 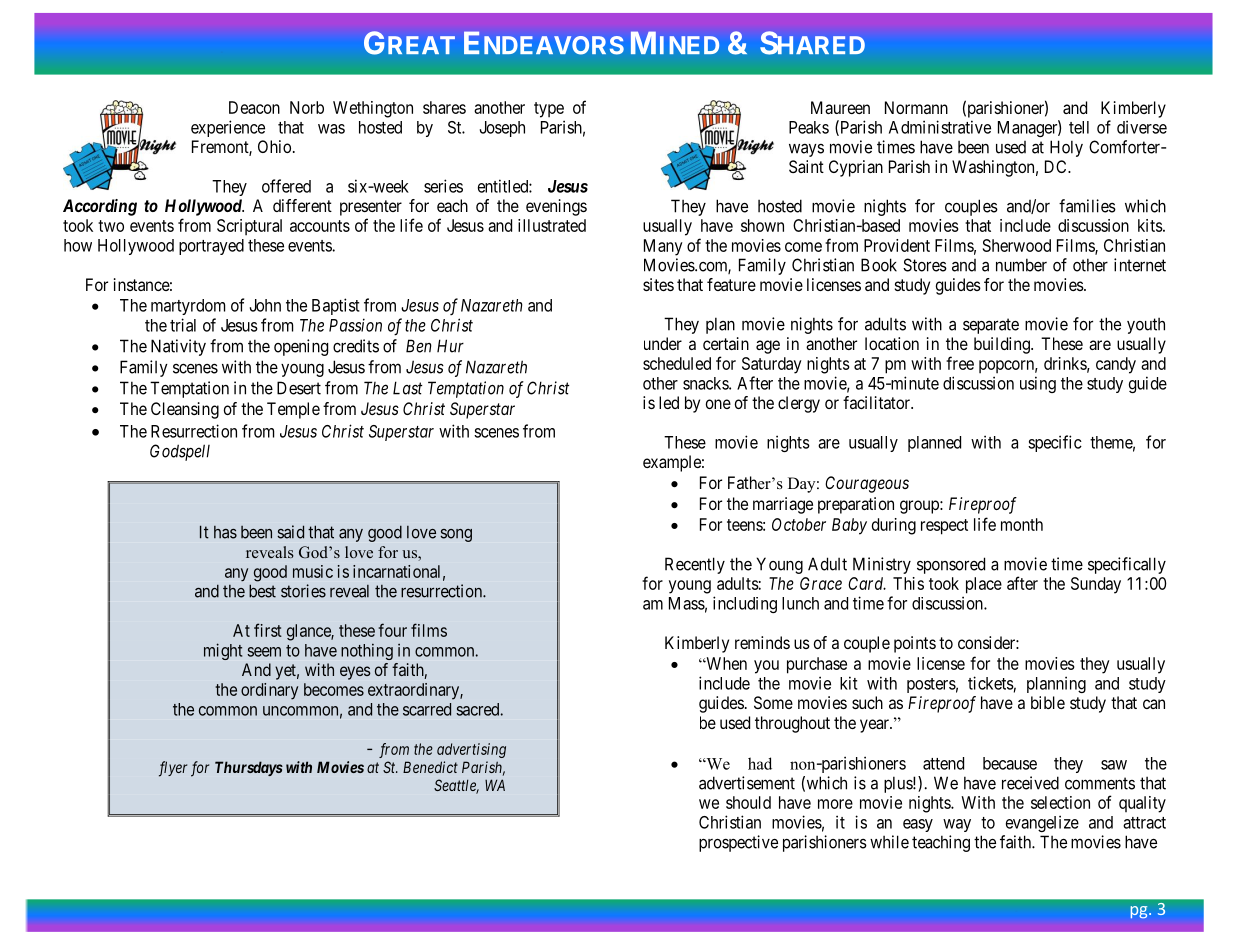 I want to click on place, so click(x=984, y=585).
